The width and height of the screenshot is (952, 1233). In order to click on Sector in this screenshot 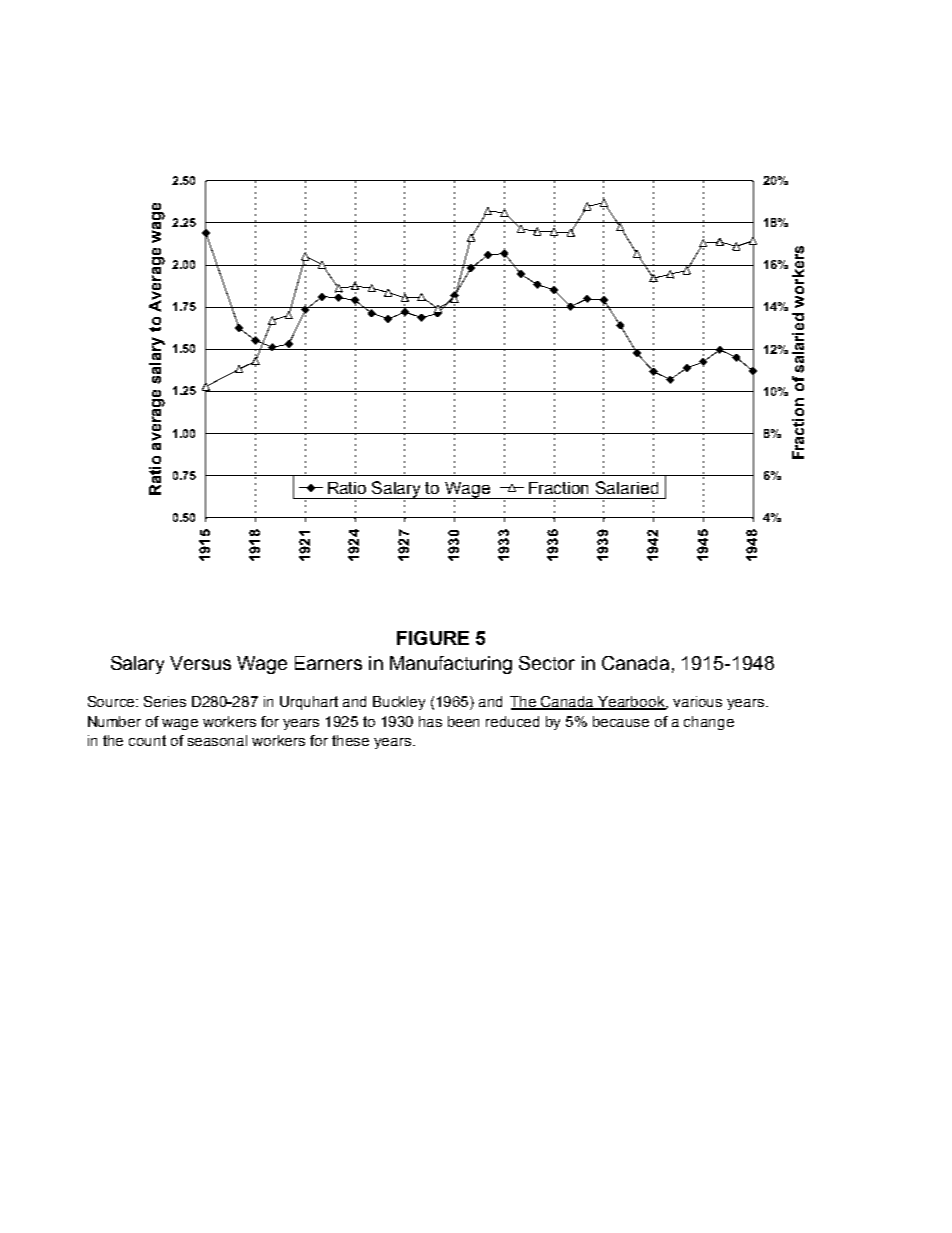, I will do `click(547, 663)`.
